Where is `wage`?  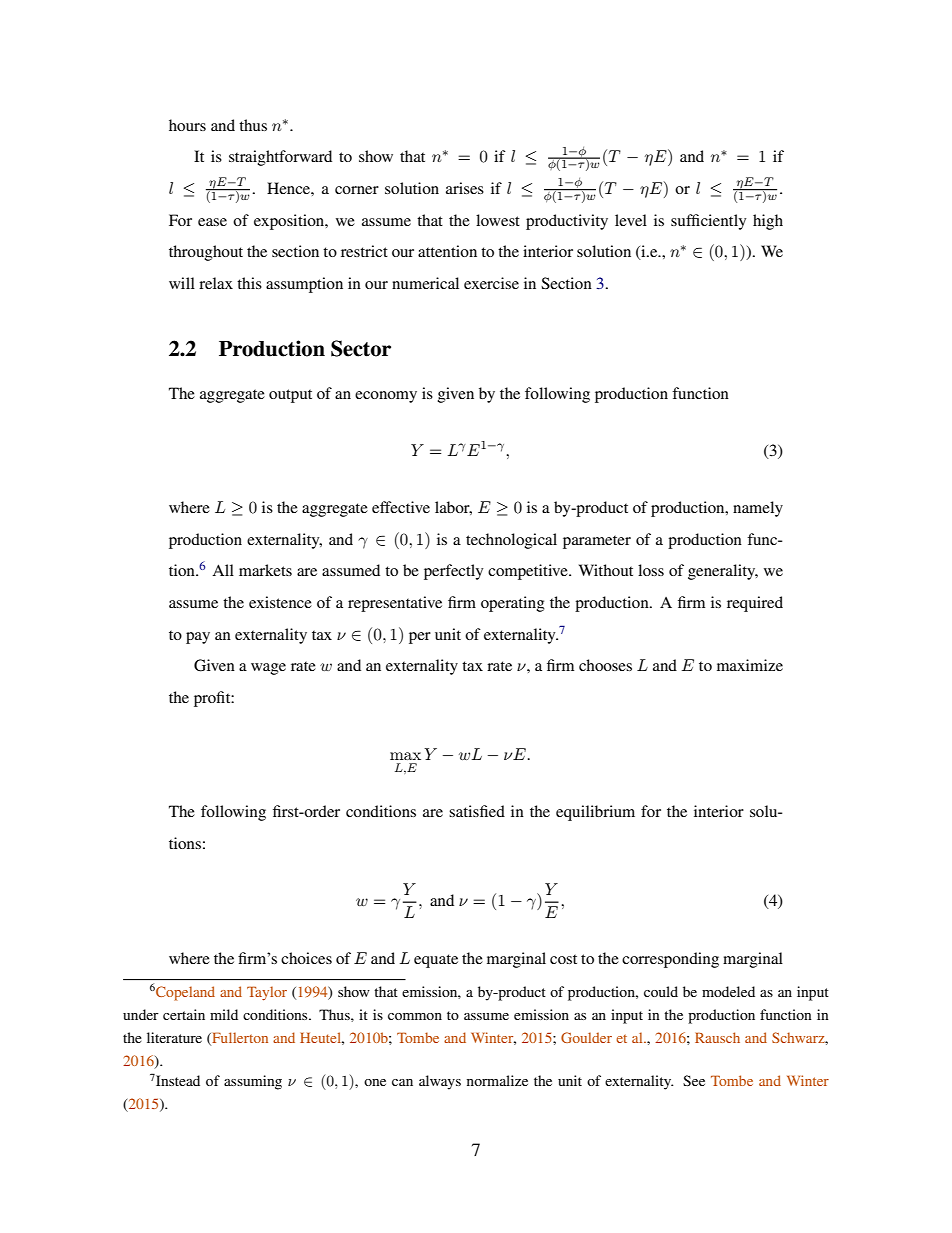 wage is located at coordinates (268, 669).
